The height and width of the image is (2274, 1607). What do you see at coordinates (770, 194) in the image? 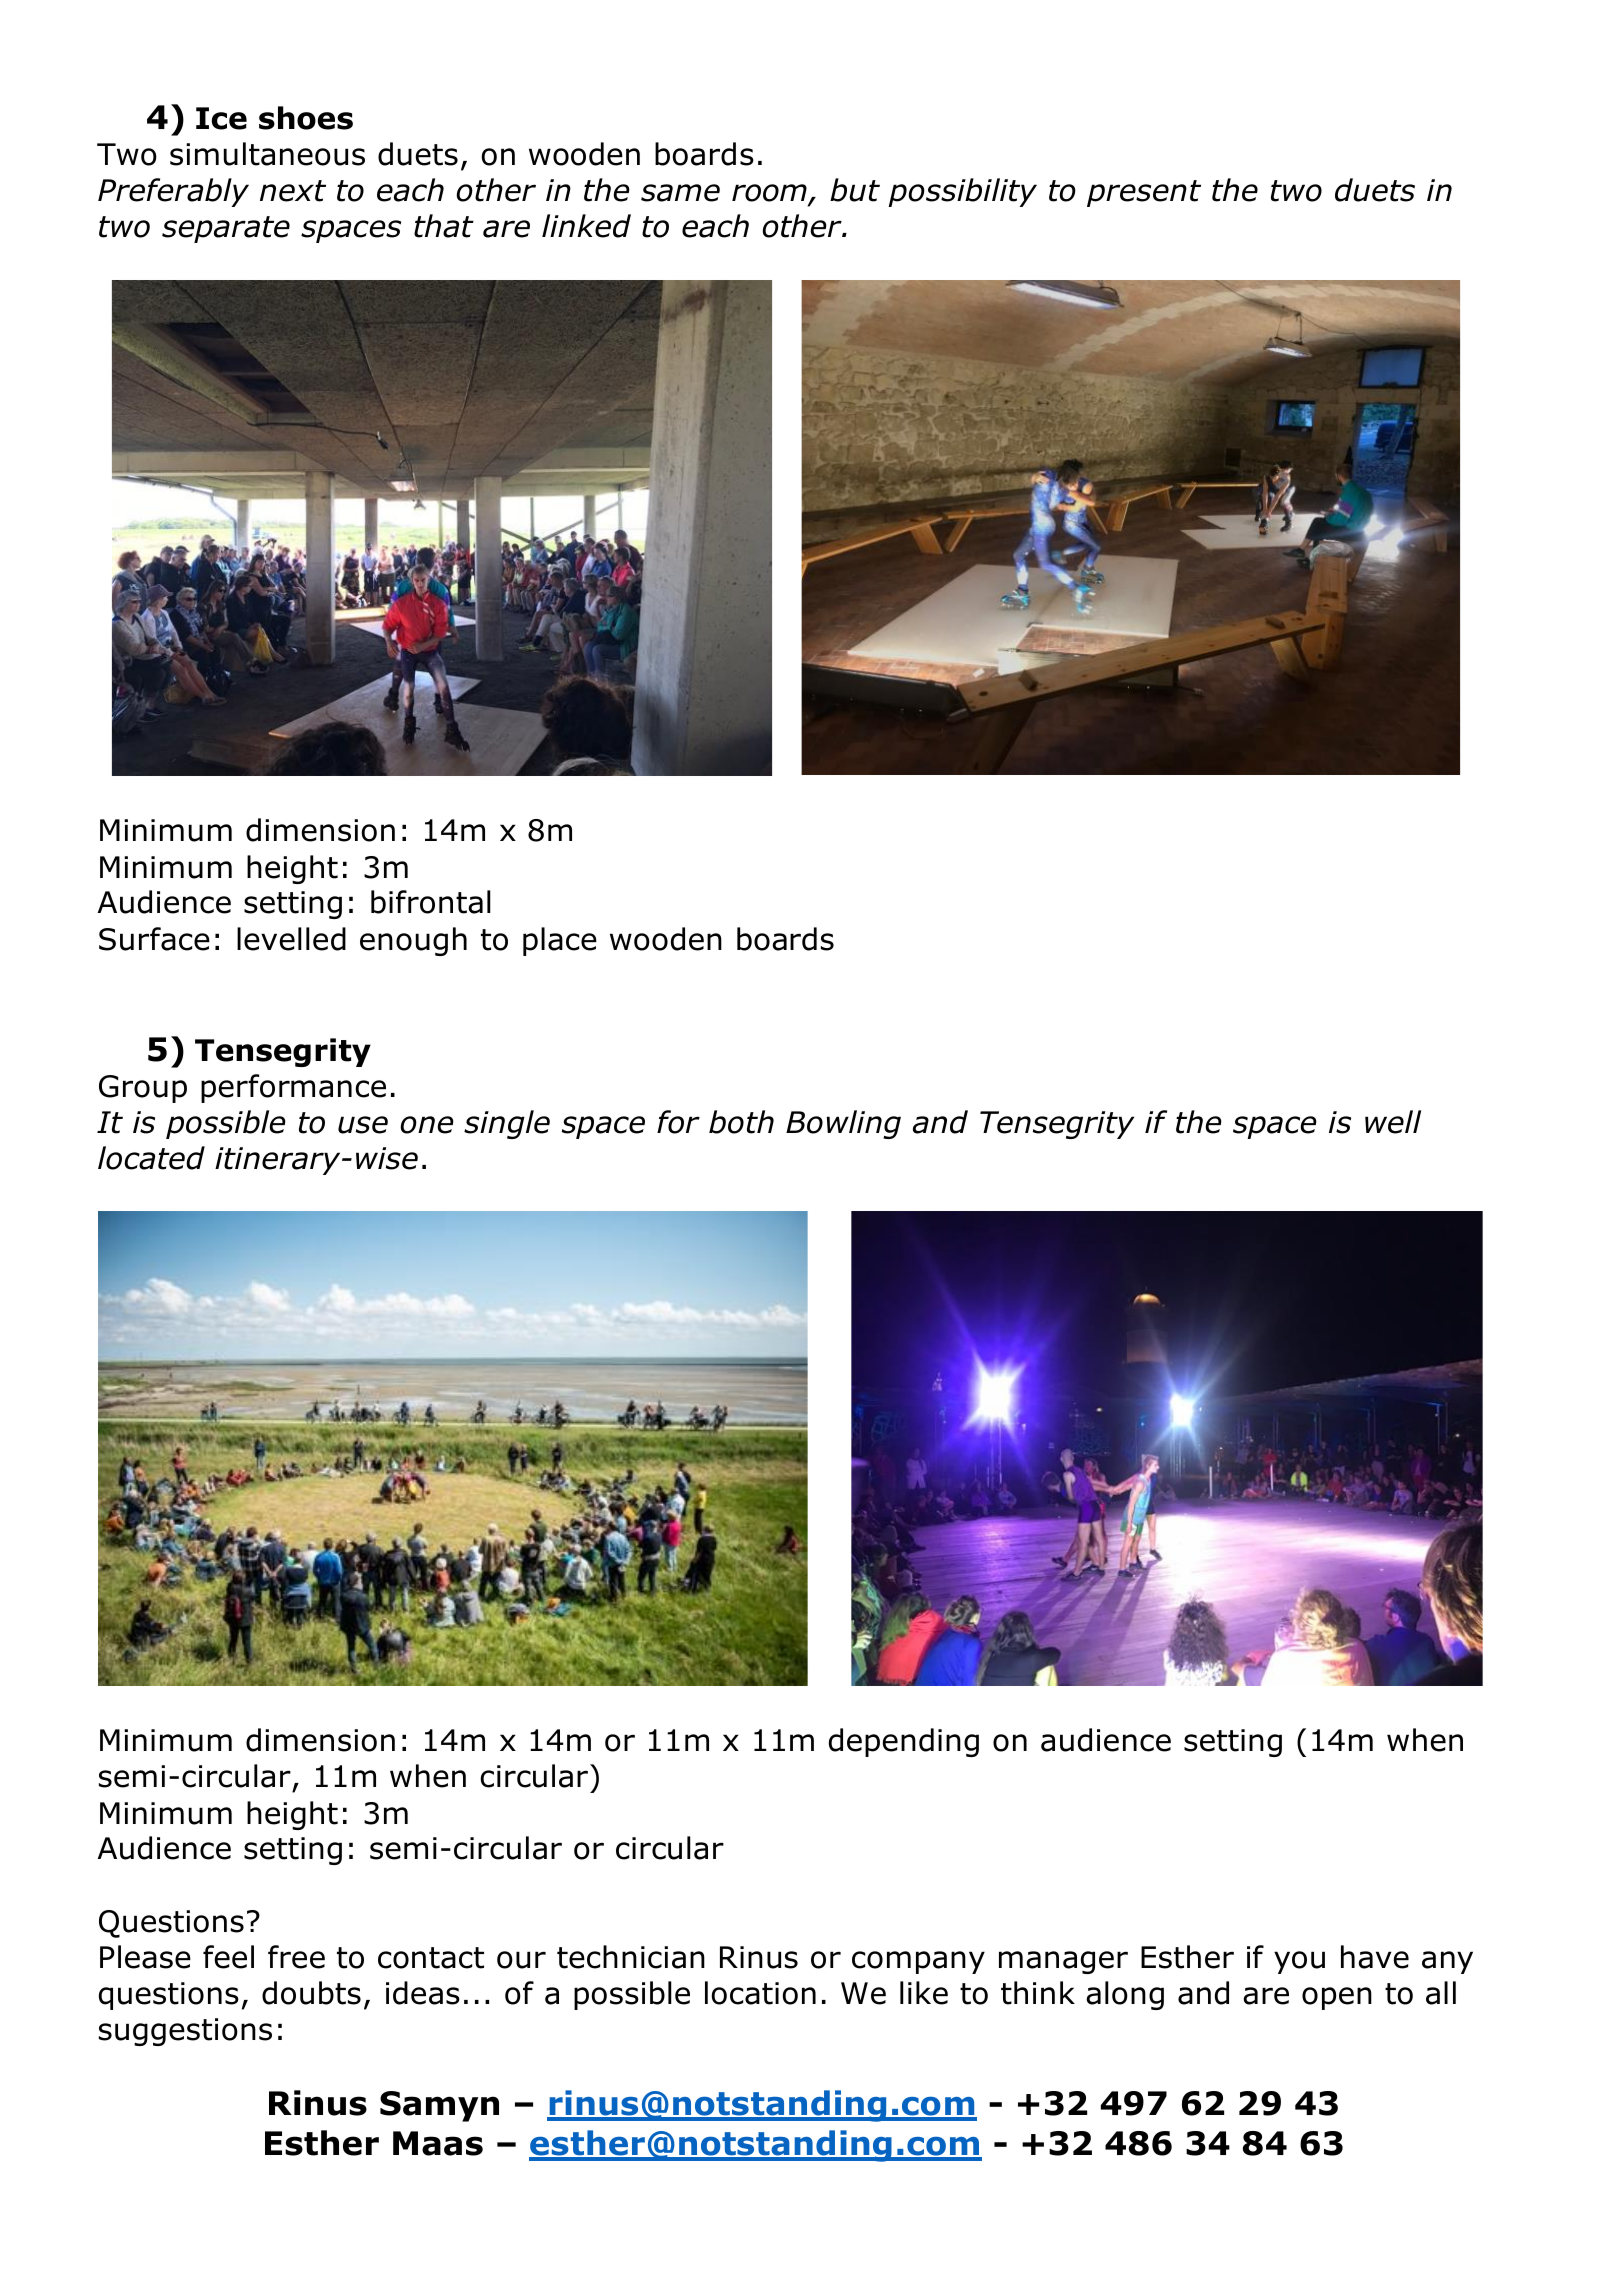
I see `room` at bounding box center [770, 194].
